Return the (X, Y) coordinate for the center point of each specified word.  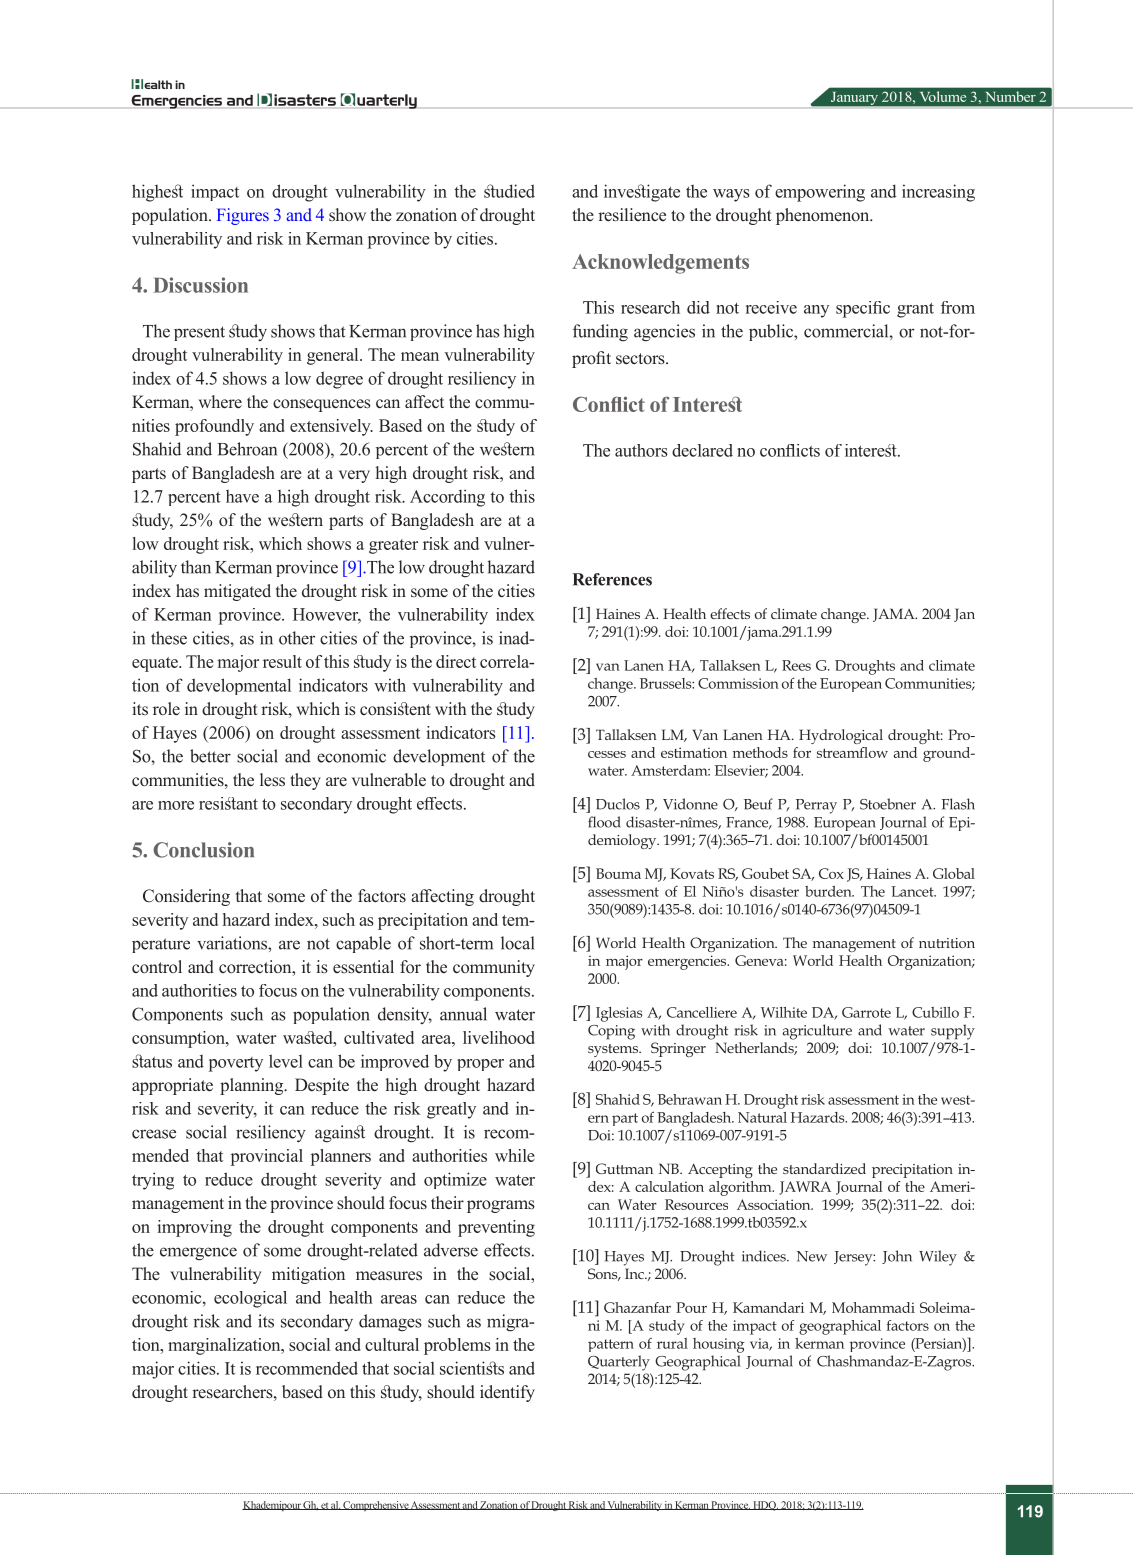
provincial (267, 1157)
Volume (943, 96)
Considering (186, 897)
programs (501, 1206)
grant (915, 310)
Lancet (913, 891)
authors (641, 450)
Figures (243, 216)
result (282, 661)
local (517, 943)
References (612, 579)
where (220, 402)
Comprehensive (375, 1506)
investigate (642, 193)
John (897, 1257)
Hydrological (841, 736)
